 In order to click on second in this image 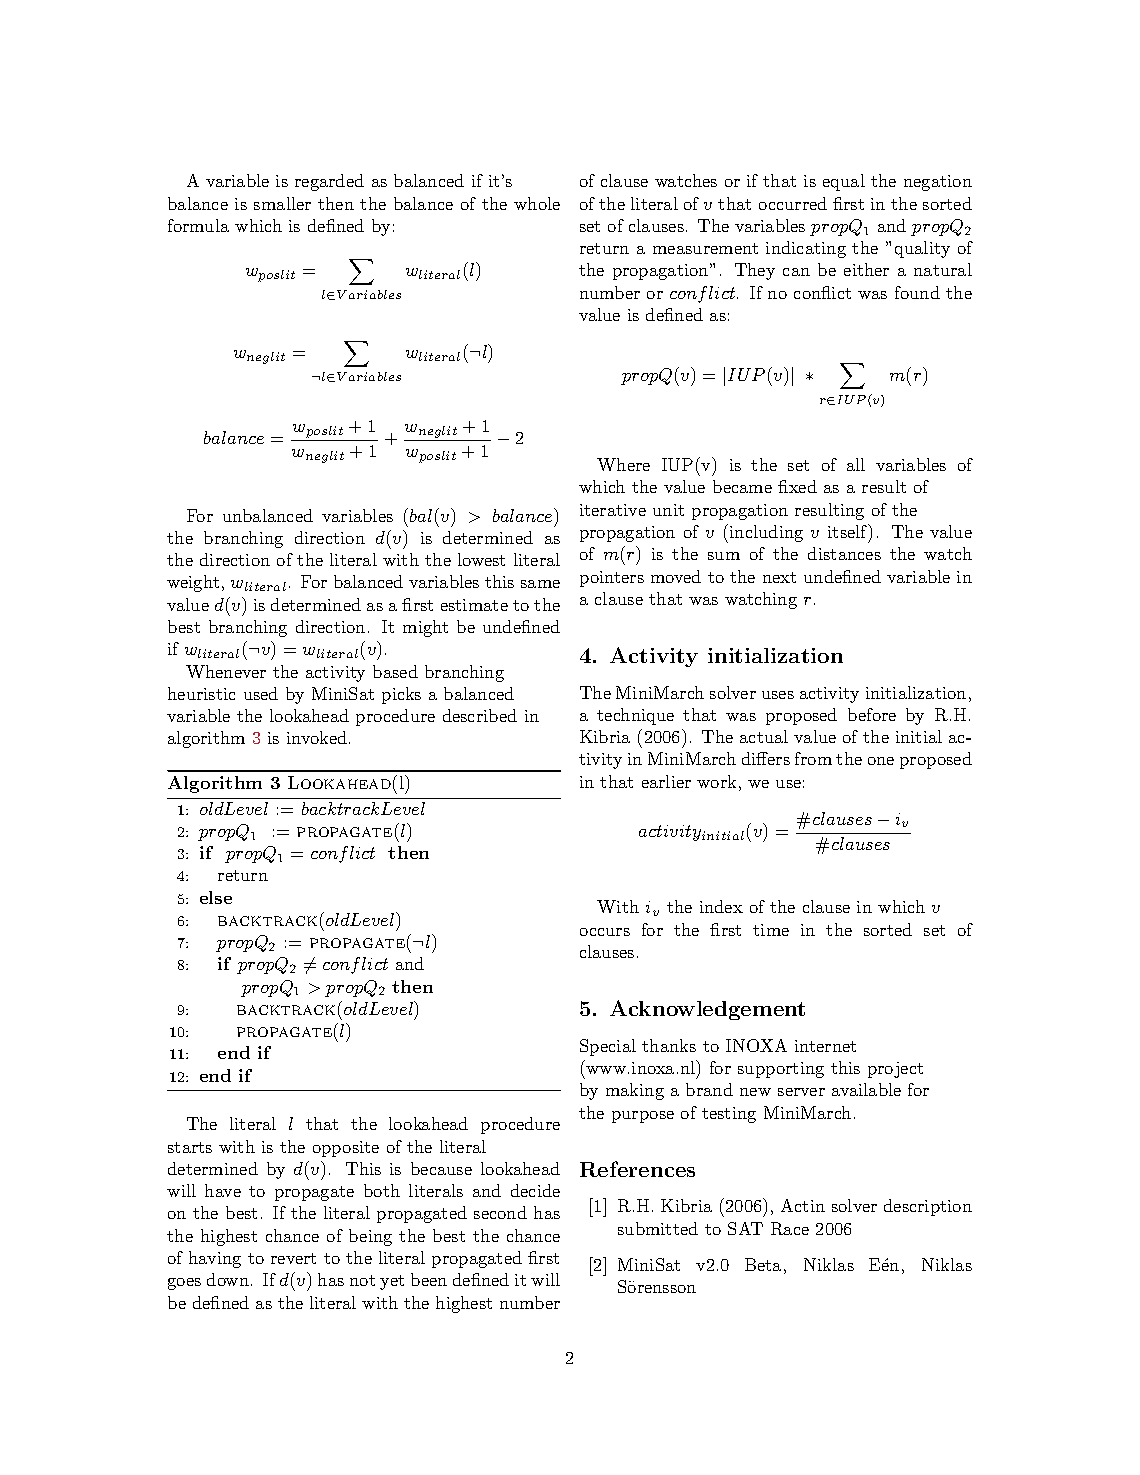, I will do `click(500, 1212)`.
